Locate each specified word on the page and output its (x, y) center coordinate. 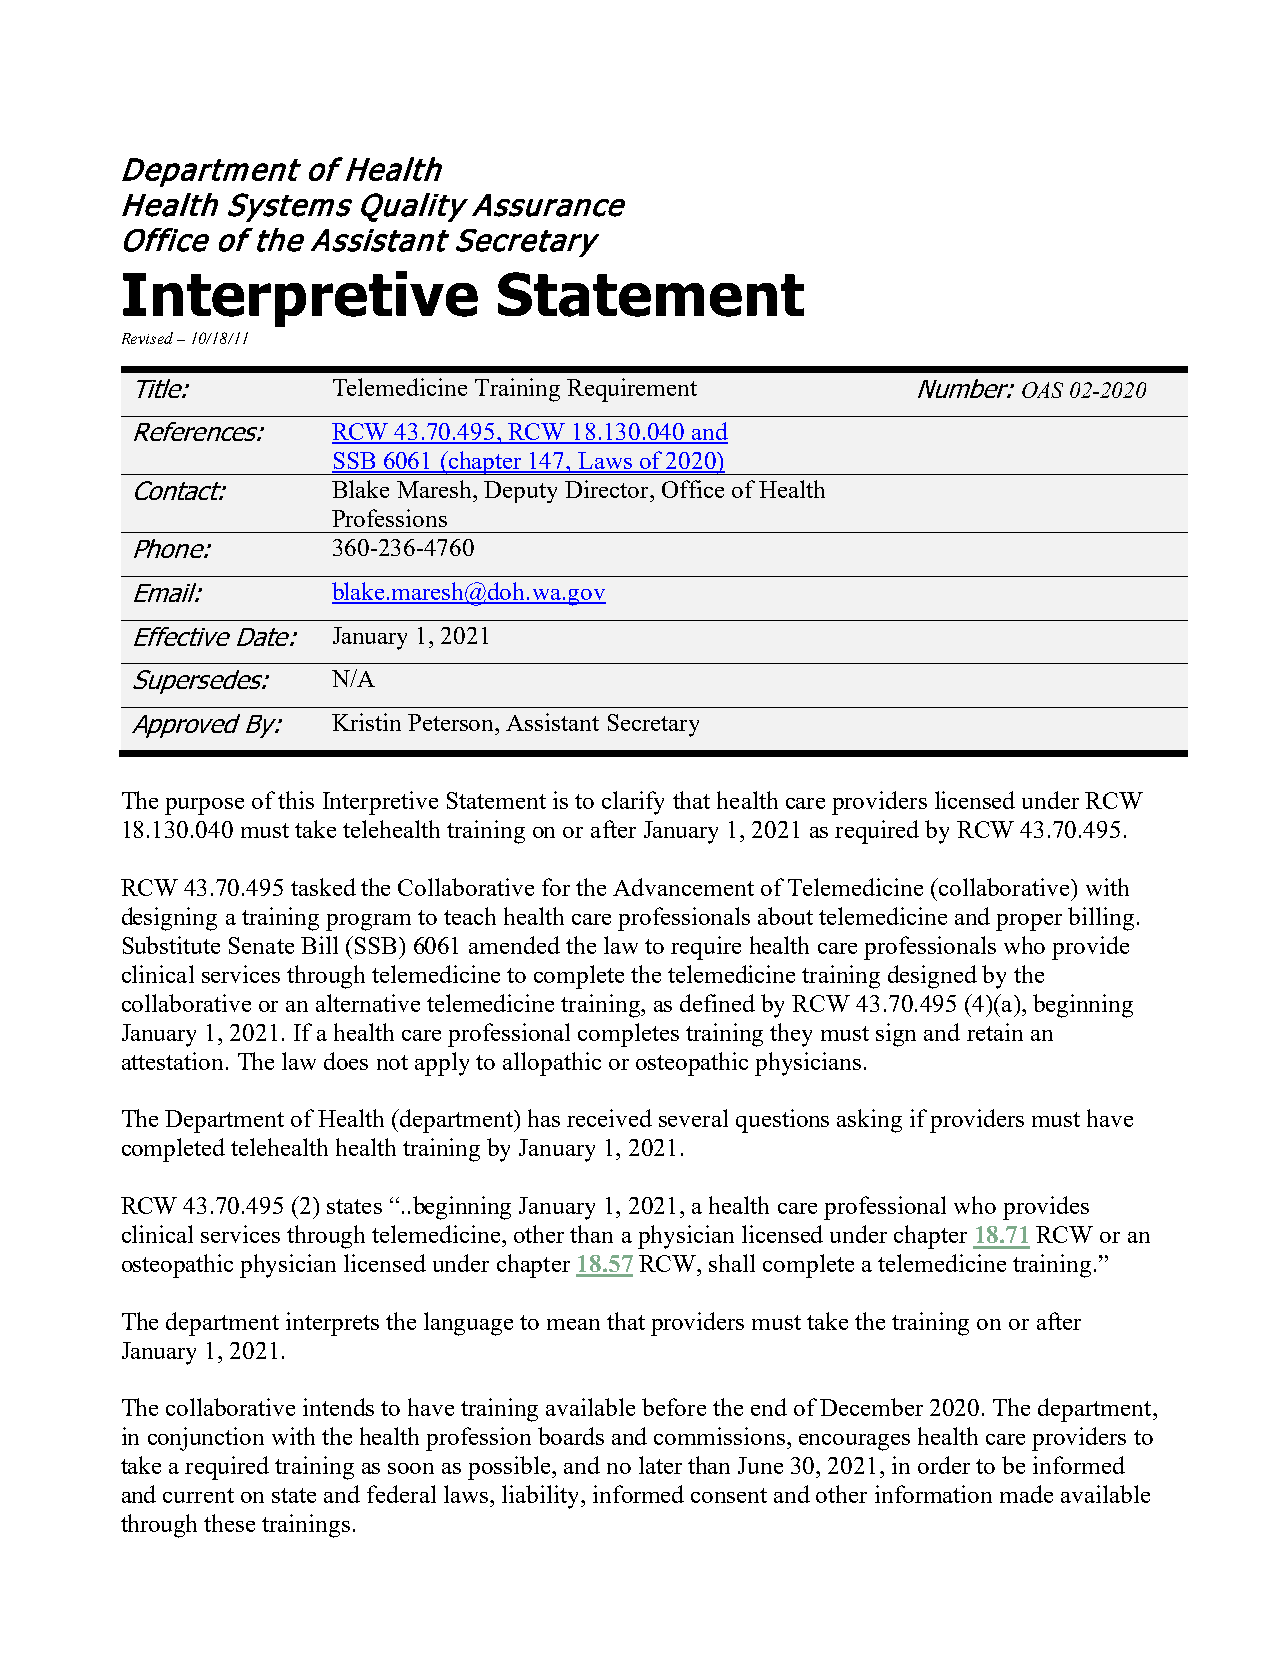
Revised (147, 338)
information (933, 1494)
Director (608, 489)
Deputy (520, 492)
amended (514, 945)
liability (542, 1497)
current (198, 1495)
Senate (261, 945)
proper (1029, 922)
